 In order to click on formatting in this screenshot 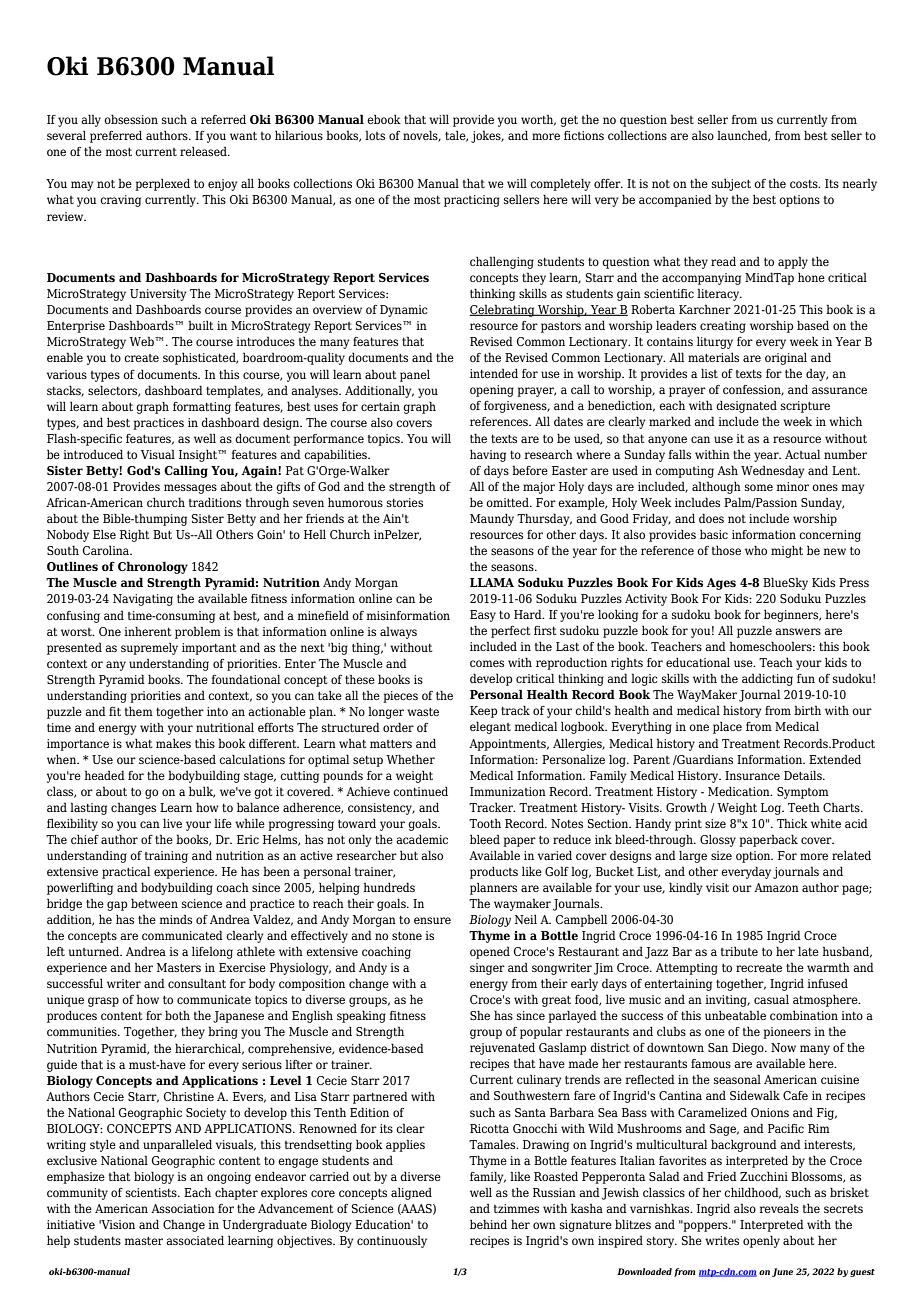, I will do `click(202, 408)`.
